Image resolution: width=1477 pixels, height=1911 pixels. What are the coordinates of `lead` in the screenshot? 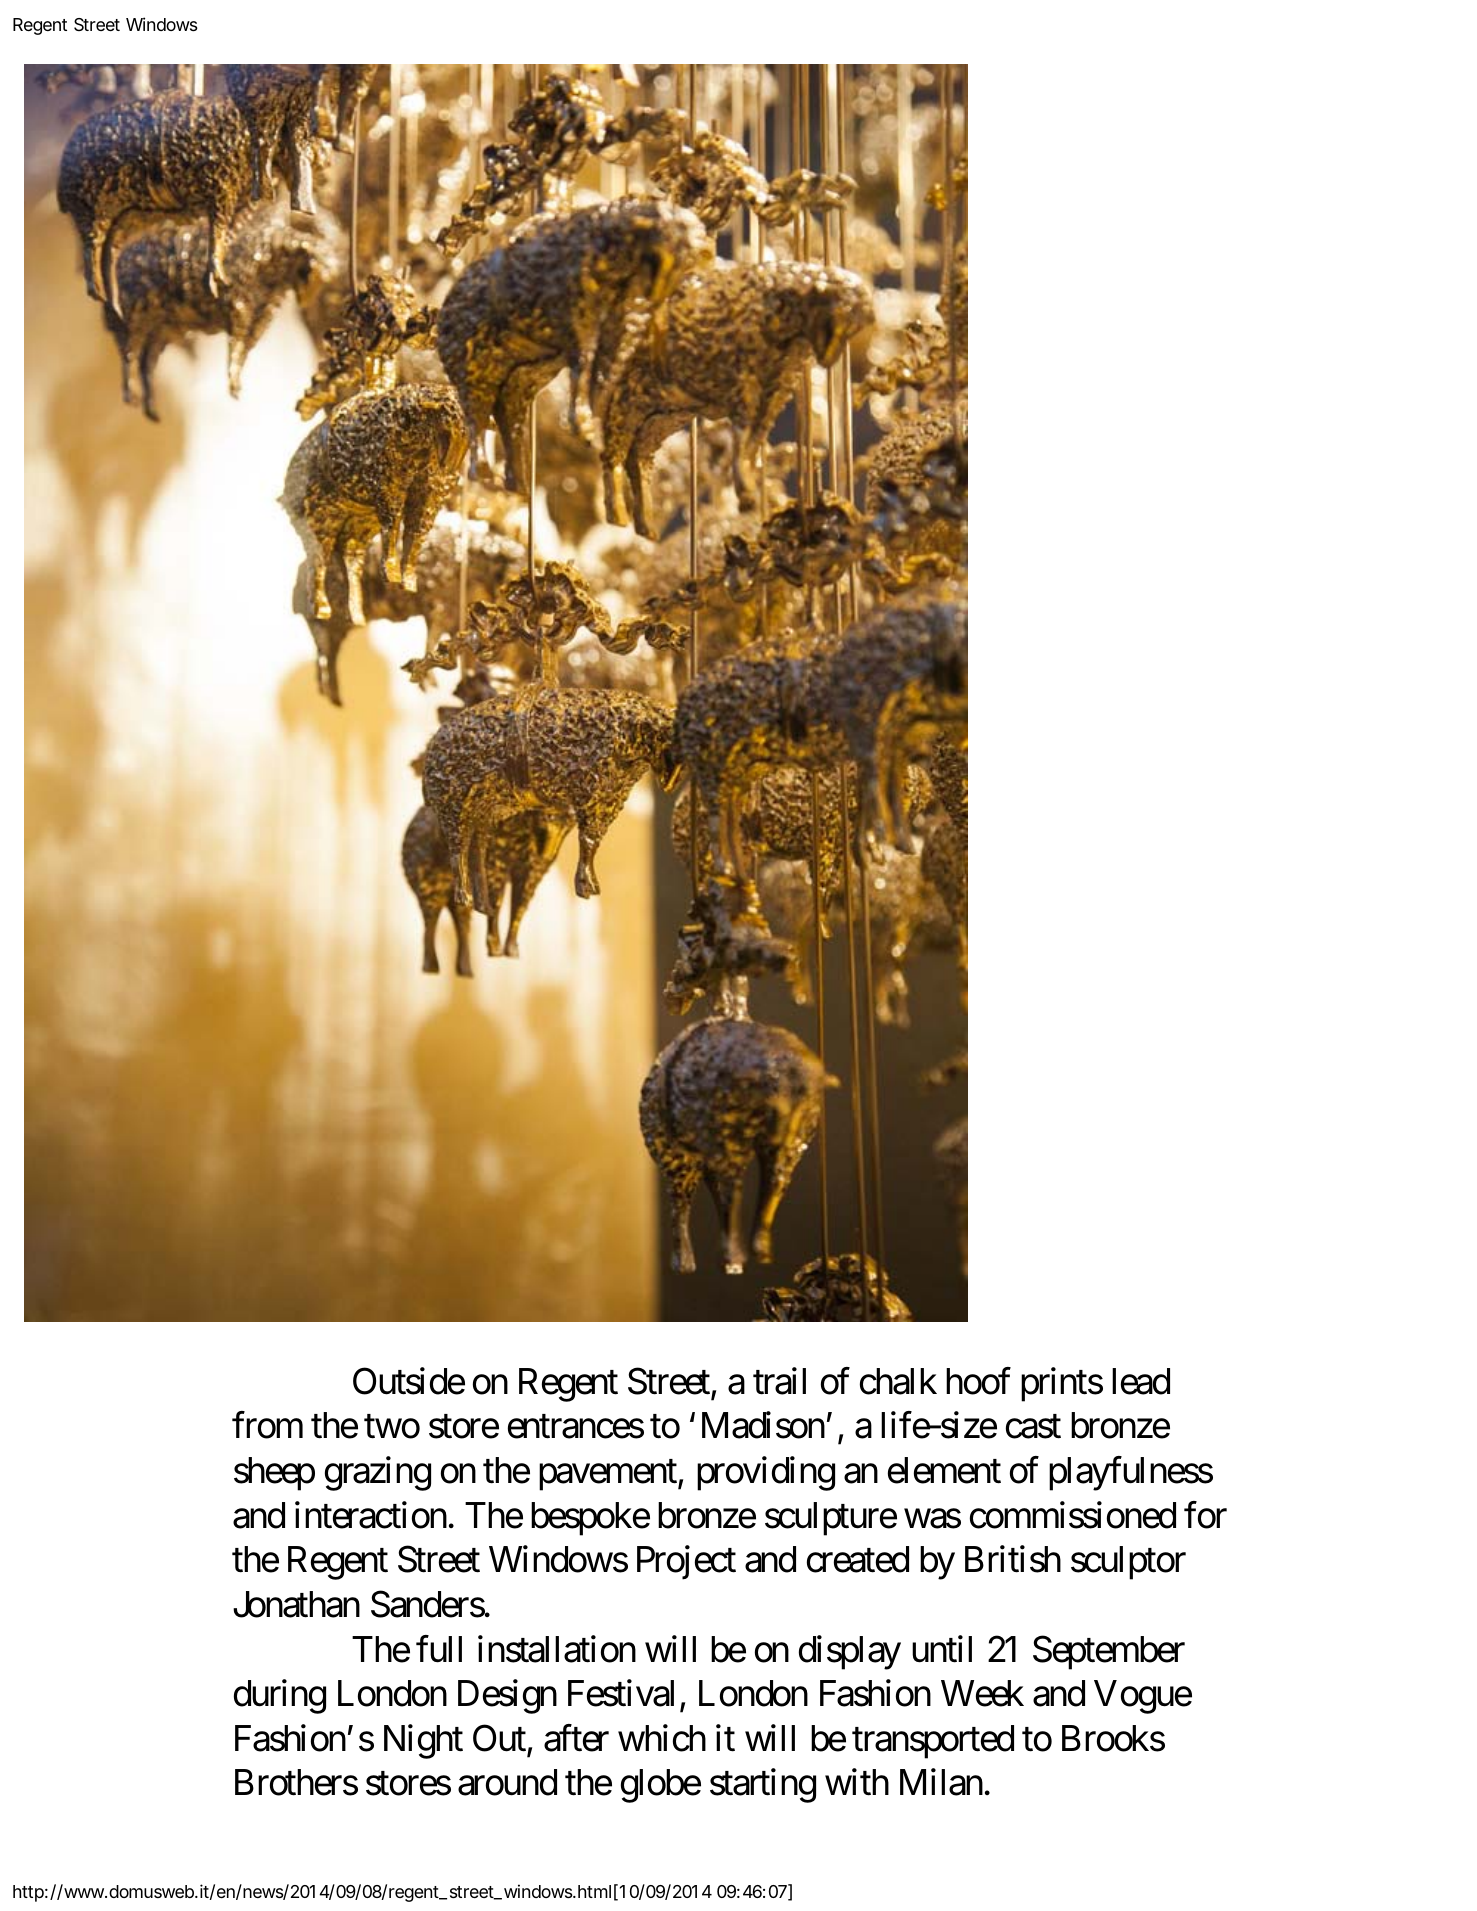 It's located at (1141, 1381).
